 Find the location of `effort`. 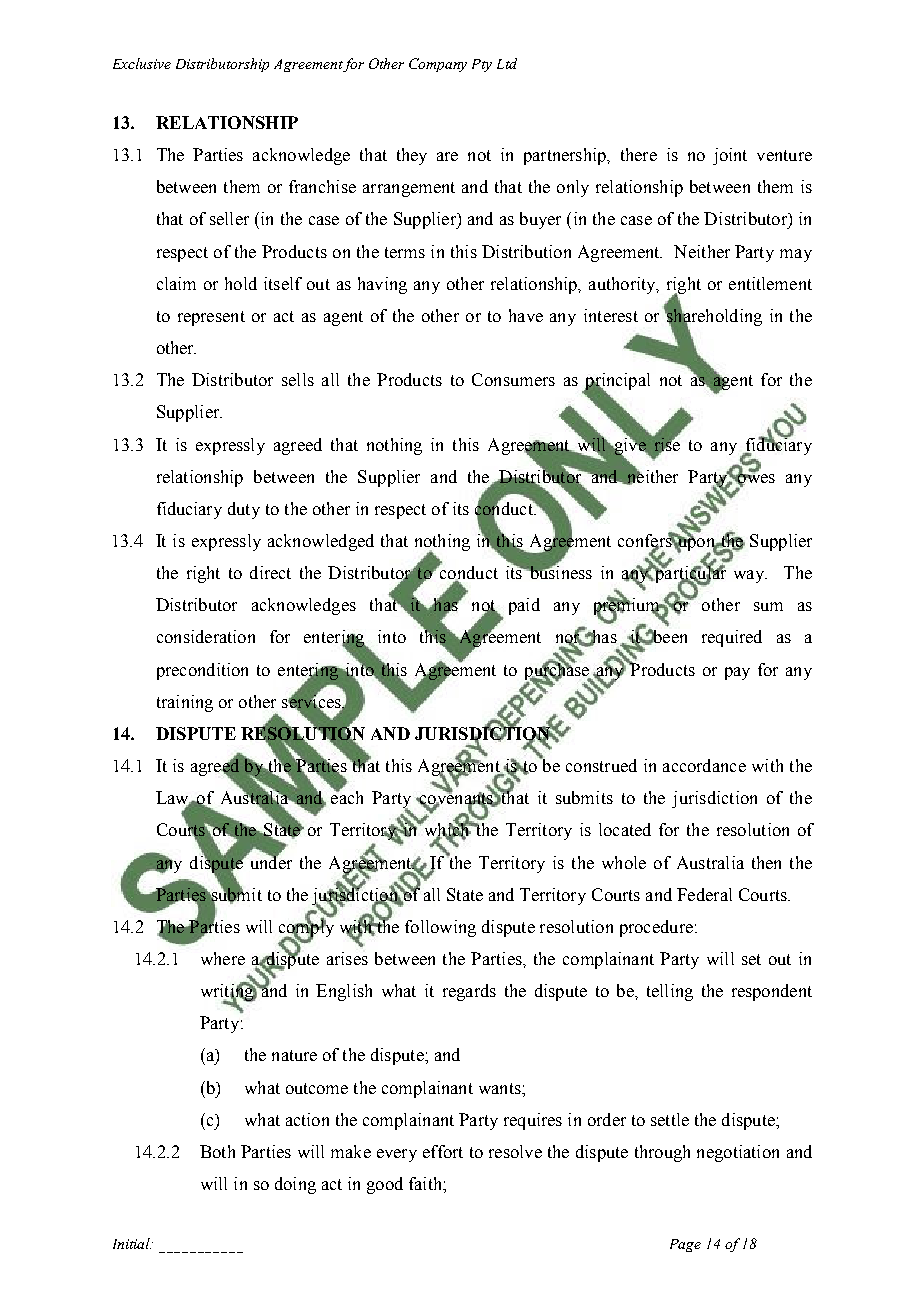

effort is located at coordinates (443, 1151).
